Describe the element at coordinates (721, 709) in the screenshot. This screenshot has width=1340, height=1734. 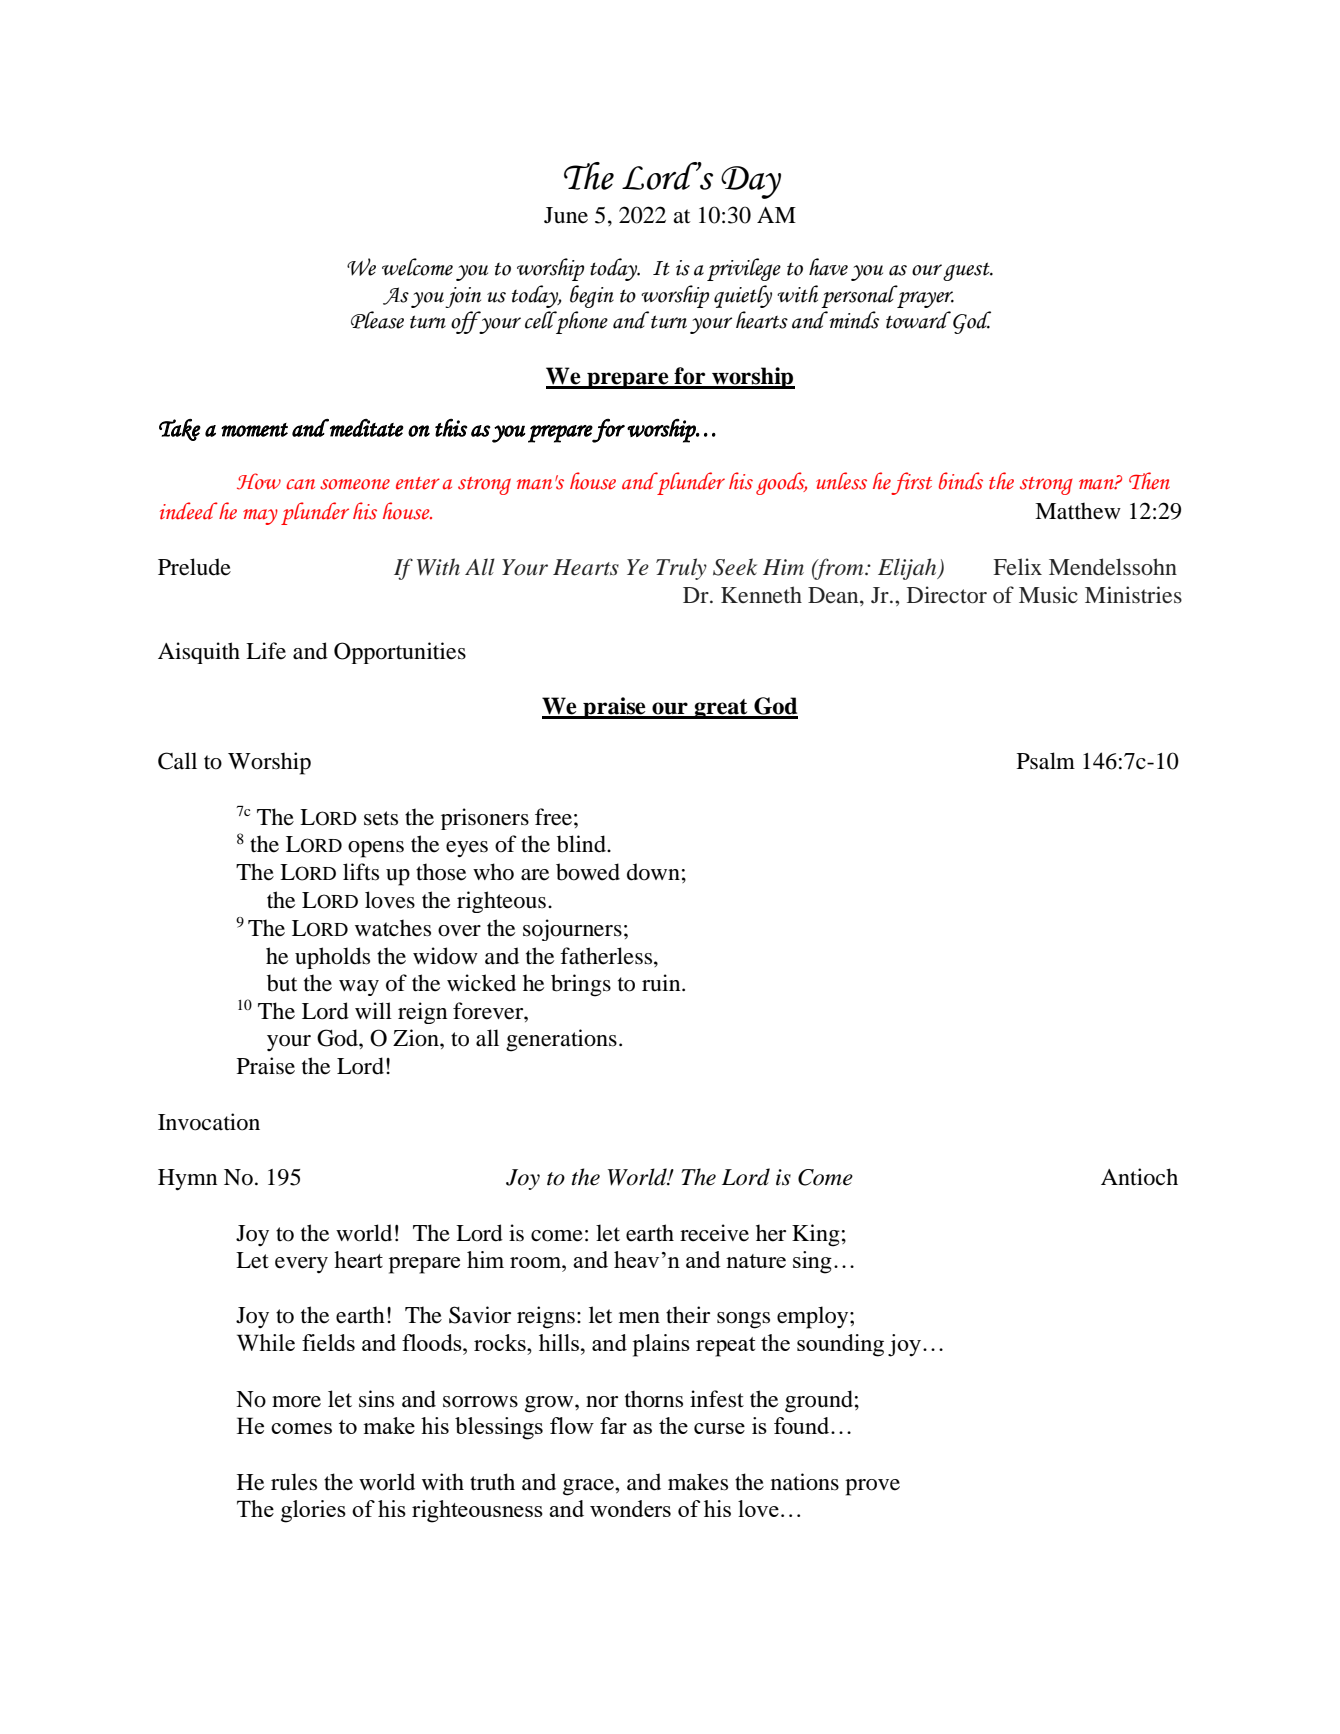
I see `great` at that location.
